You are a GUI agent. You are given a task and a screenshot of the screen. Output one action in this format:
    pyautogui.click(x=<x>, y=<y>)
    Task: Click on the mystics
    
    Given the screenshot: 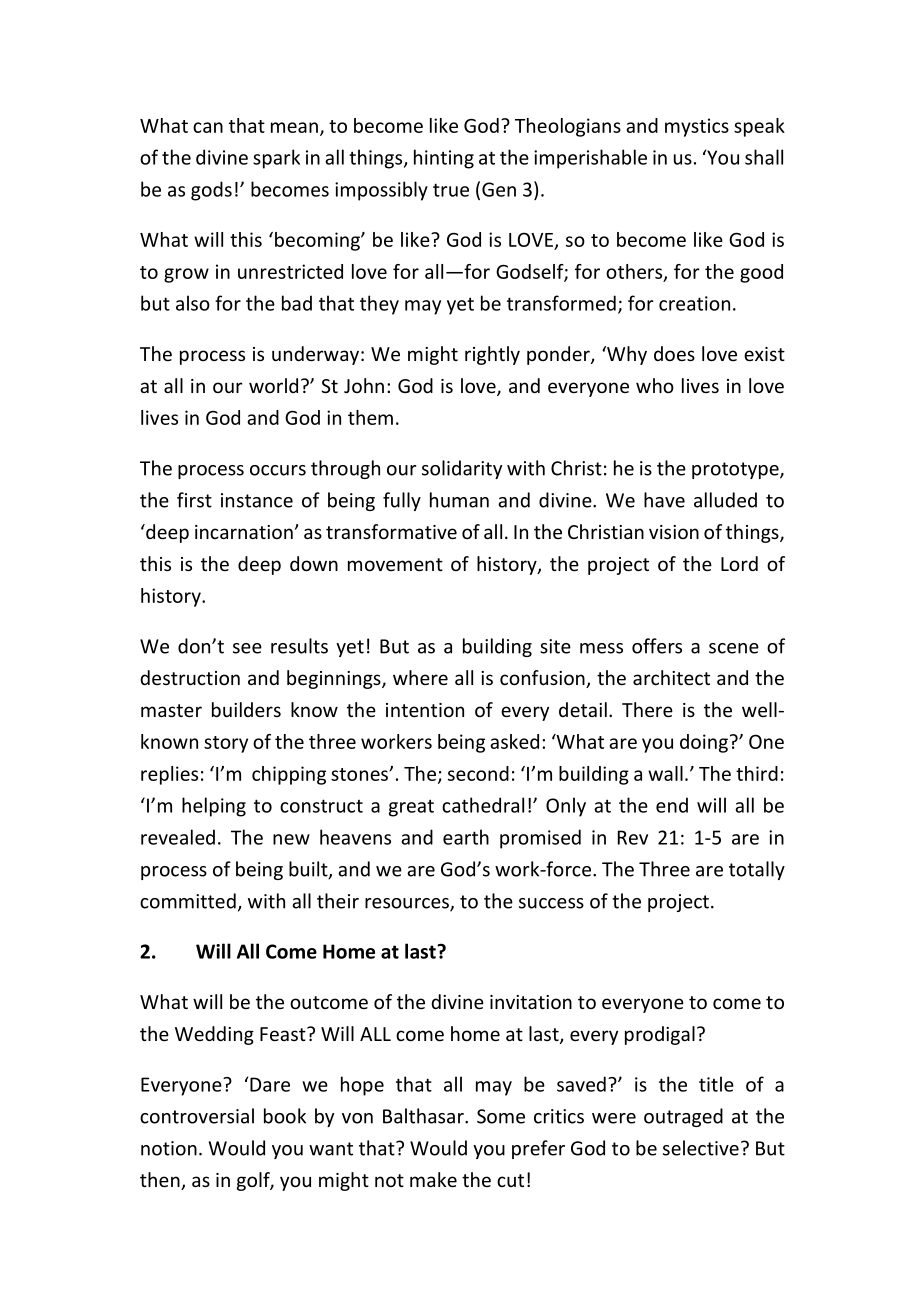 What is the action you would take?
    pyautogui.click(x=697, y=127)
